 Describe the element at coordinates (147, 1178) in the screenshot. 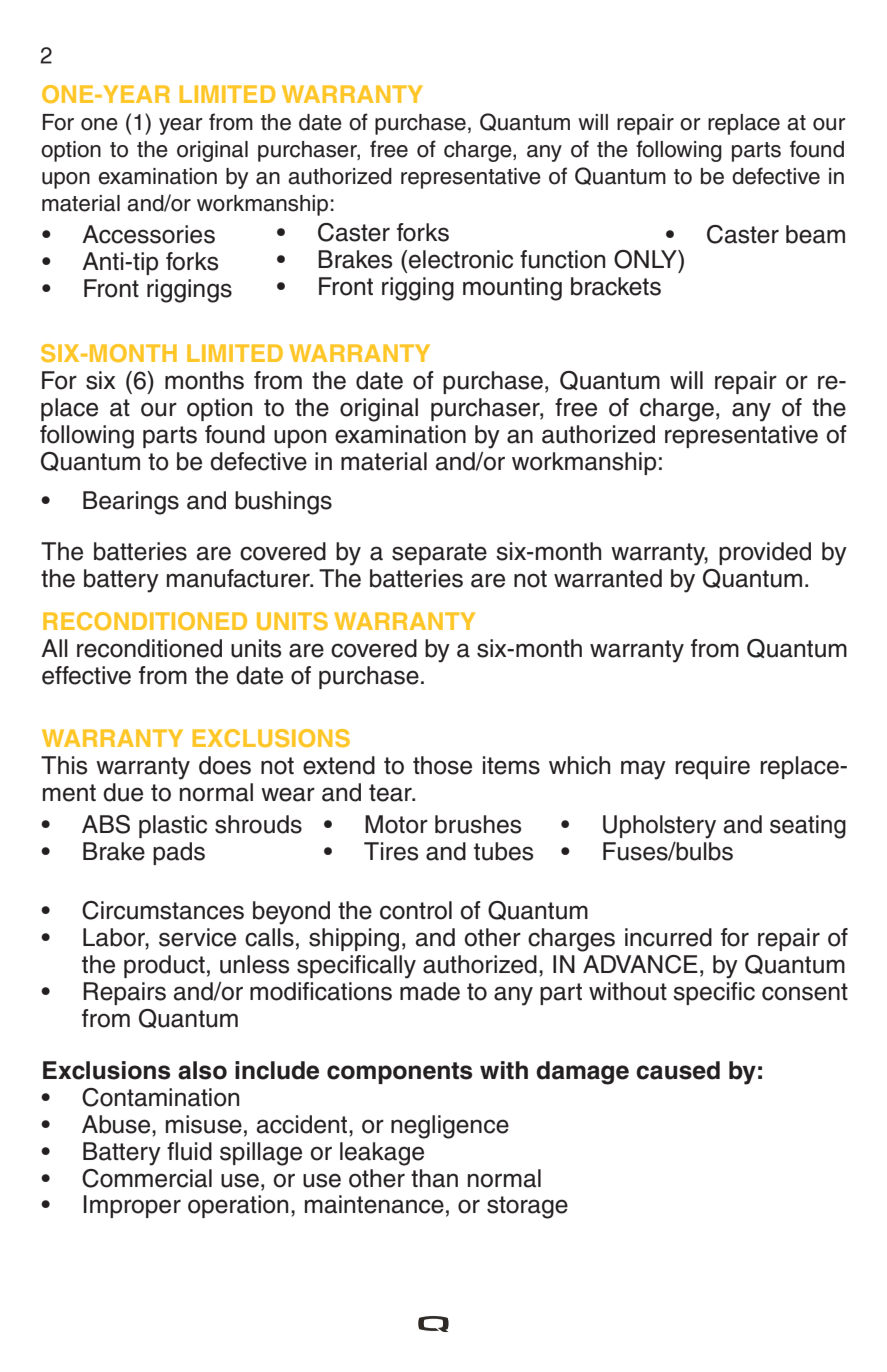

I see `Commercial` at that location.
